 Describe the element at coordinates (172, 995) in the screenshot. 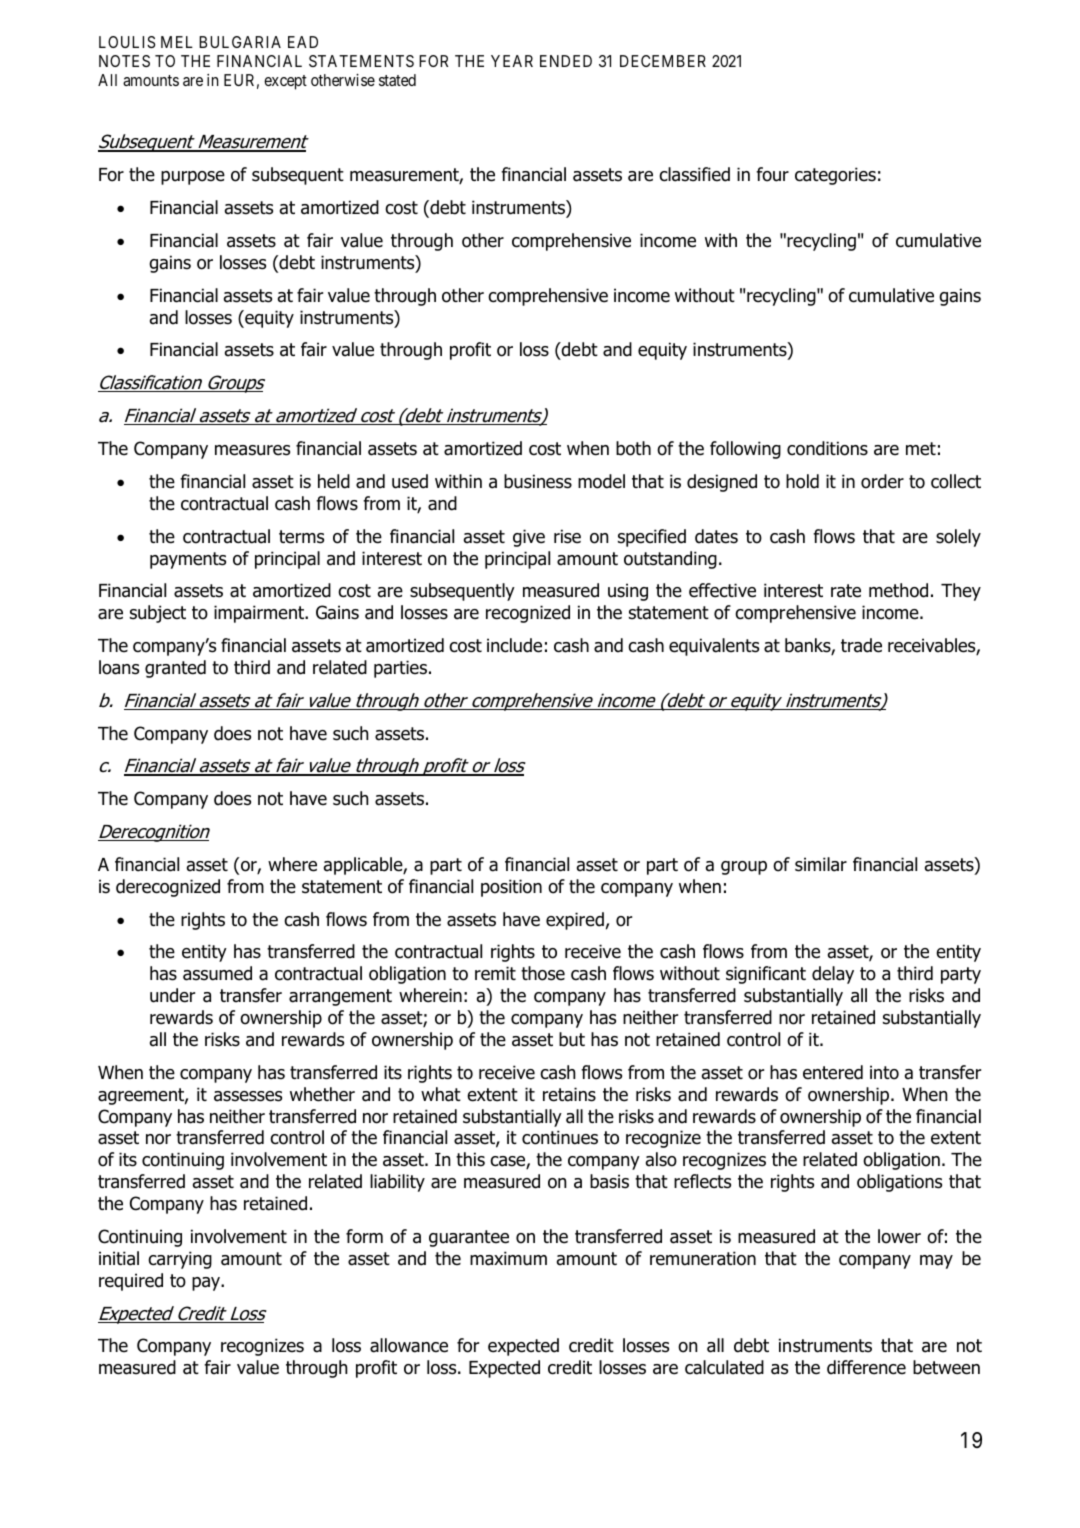

I see `under` at that location.
